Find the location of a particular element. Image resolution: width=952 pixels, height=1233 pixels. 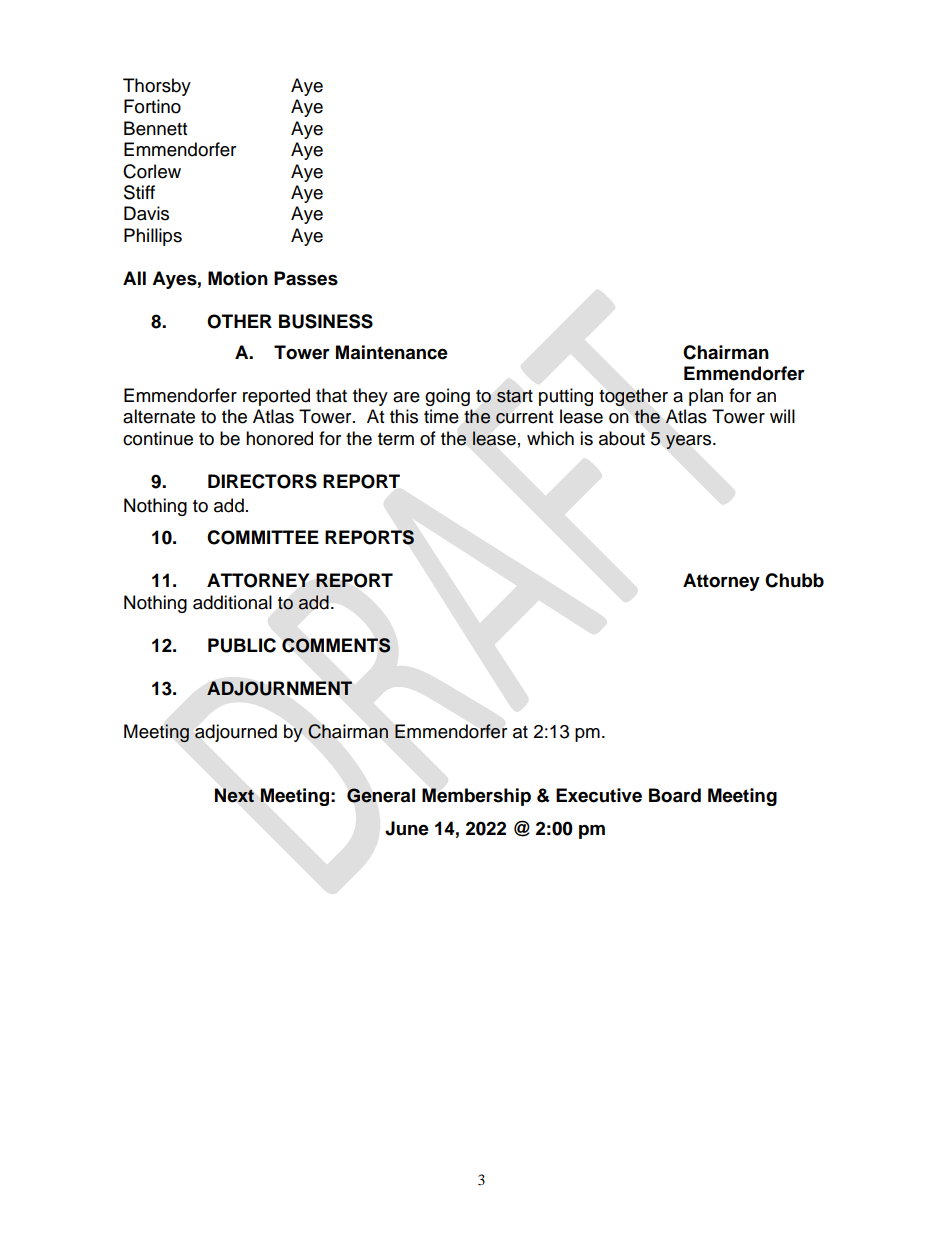

about is located at coordinates (622, 438).
